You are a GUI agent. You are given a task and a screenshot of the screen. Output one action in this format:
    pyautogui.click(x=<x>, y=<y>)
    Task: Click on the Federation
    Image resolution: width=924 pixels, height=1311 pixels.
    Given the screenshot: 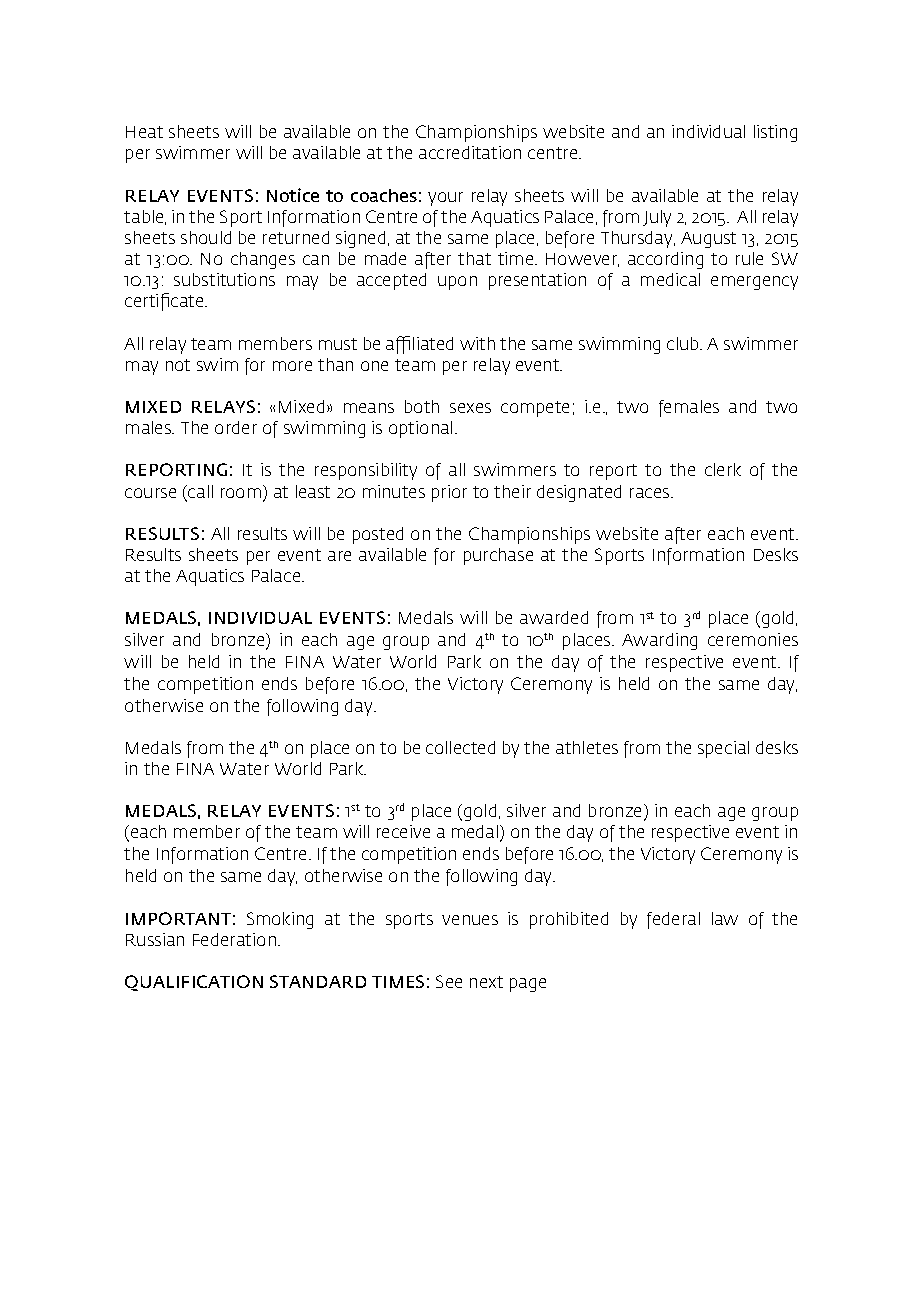 What is the action you would take?
    pyautogui.click(x=234, y=939)
